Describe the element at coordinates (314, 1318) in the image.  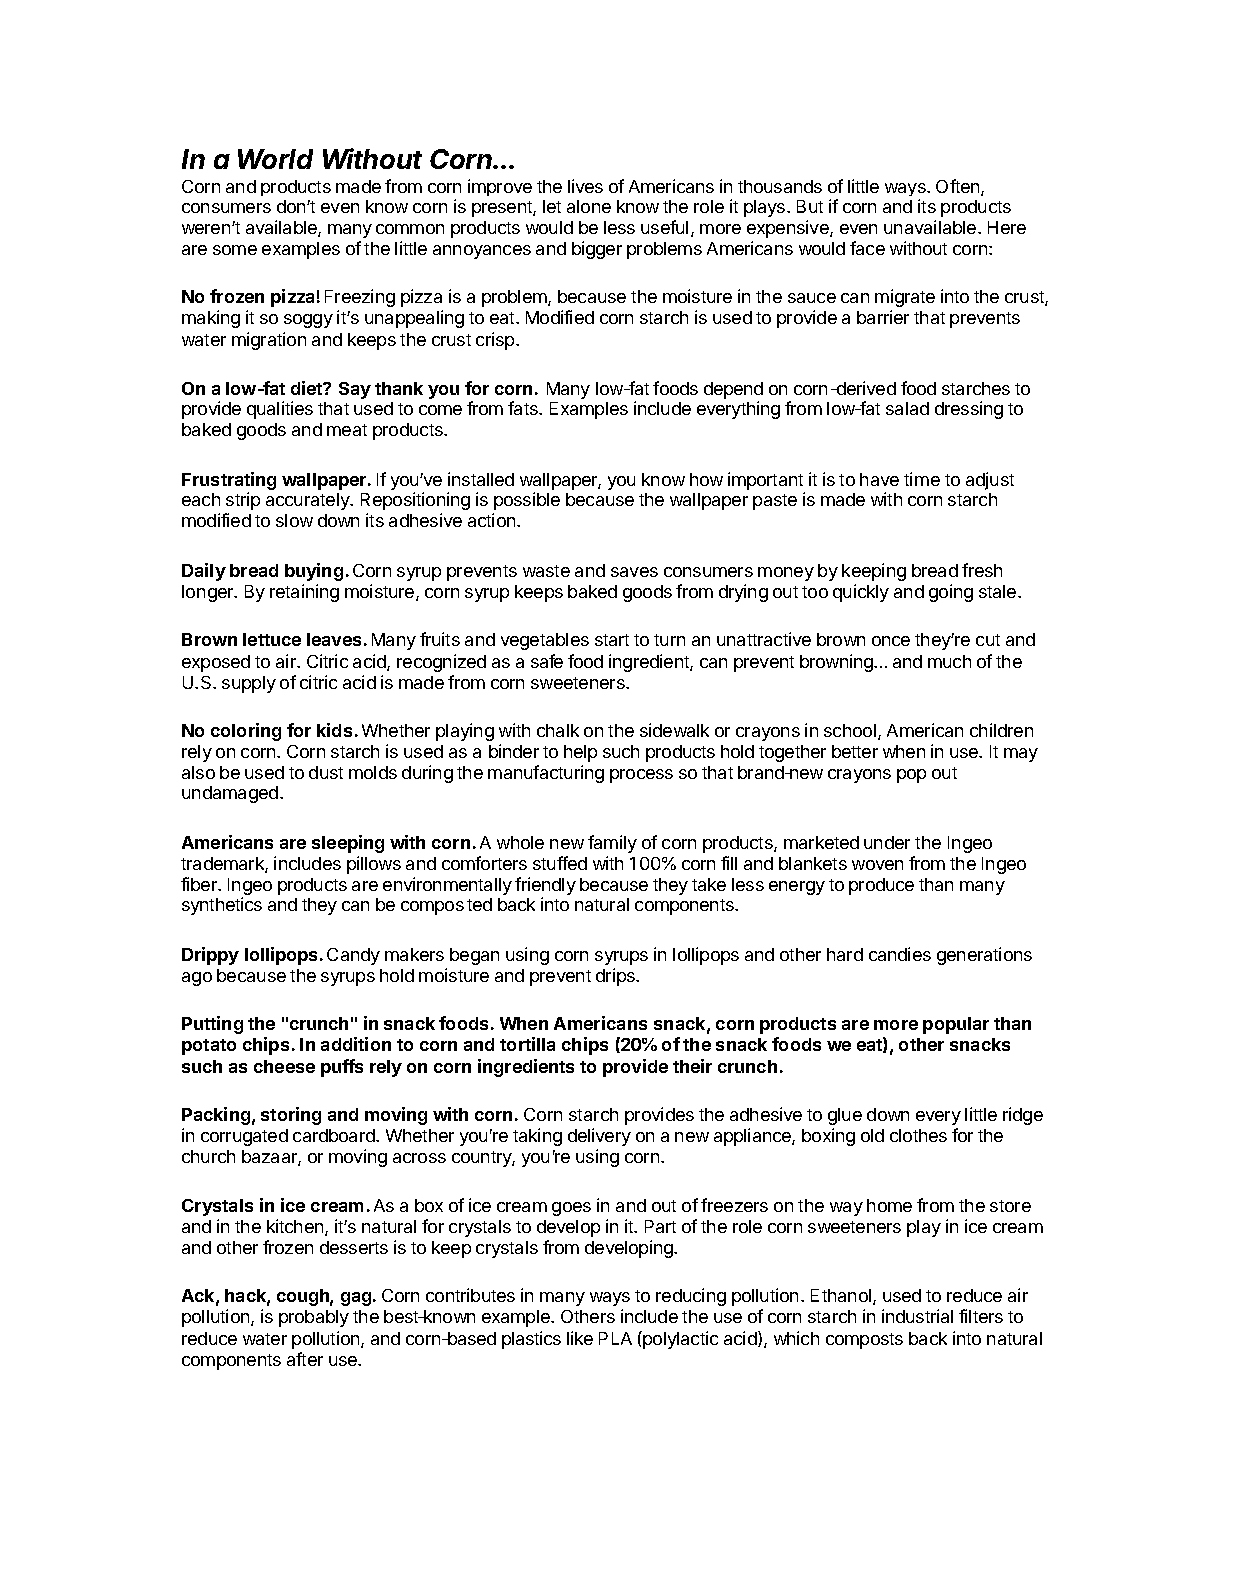
I see `probably` at that location.
